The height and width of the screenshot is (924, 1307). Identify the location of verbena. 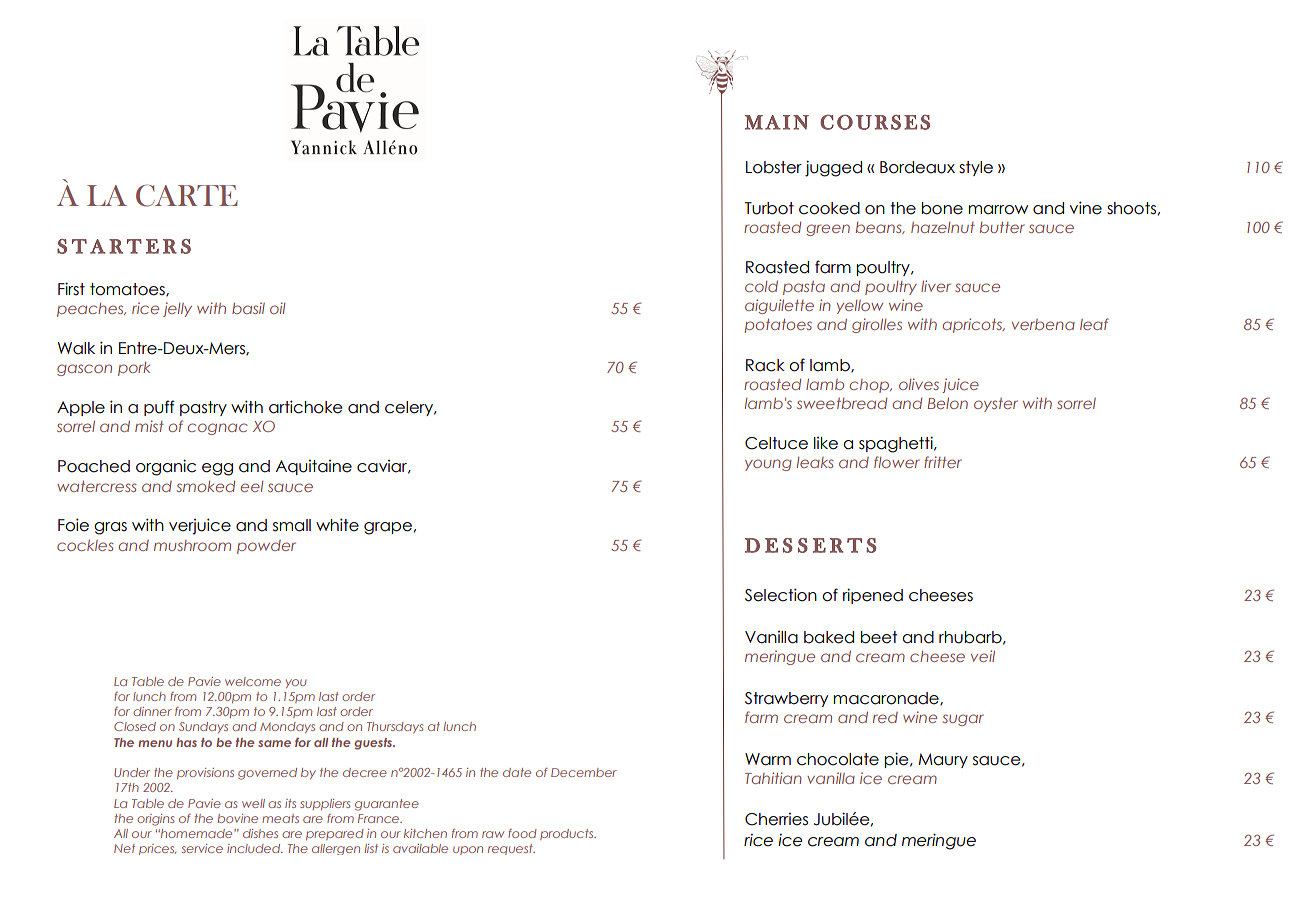
(1043, 324).
